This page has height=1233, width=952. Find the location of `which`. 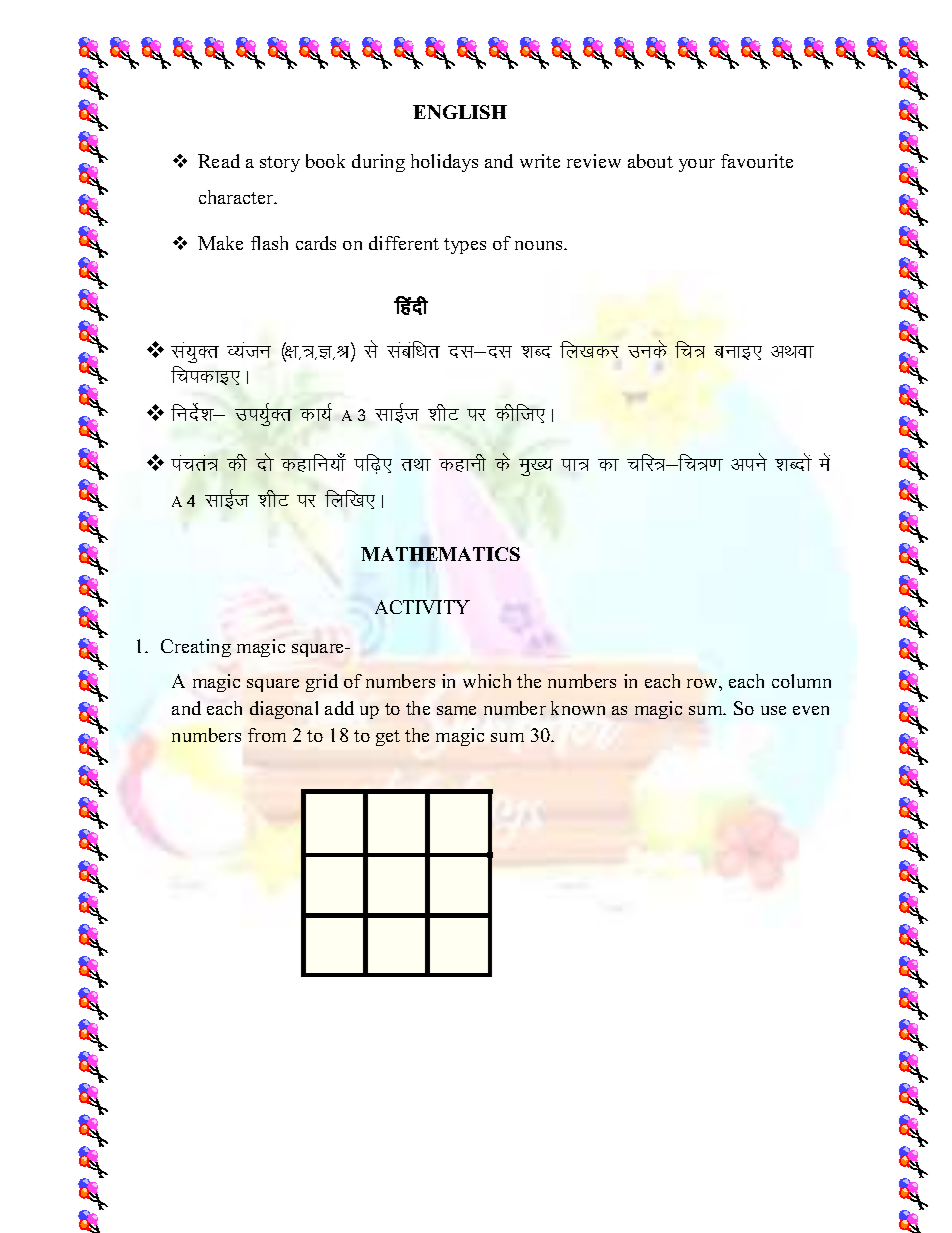

which is located at coordinates (487, 681).
